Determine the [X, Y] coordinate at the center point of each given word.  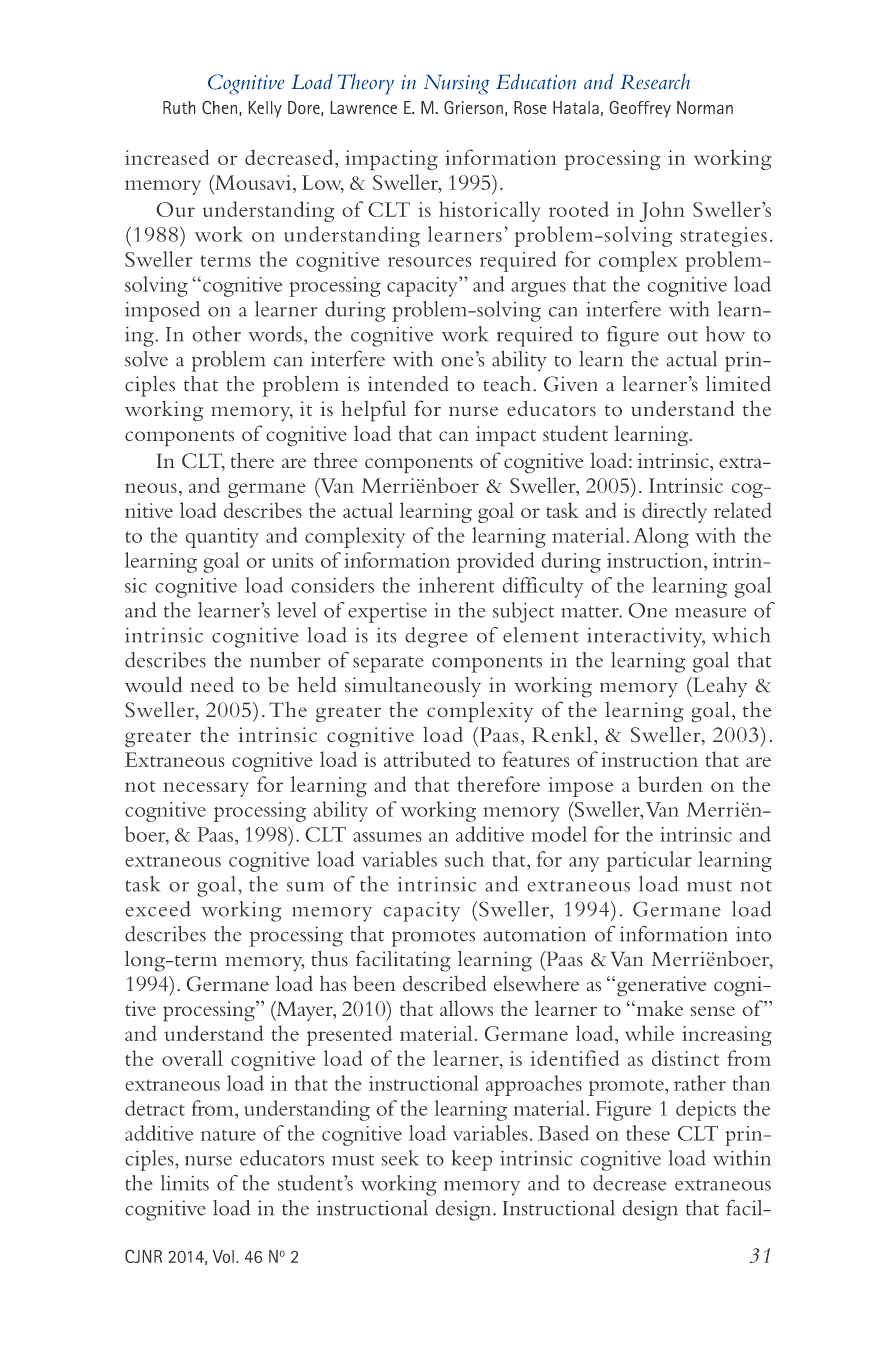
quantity [222, 538]
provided [496, 562]
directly [674, 512]
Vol [223, 1256]
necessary [206, 789]
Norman [705, 107]
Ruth [179, 107]
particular [649, 861]
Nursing [456, 85]
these [648, 1133]
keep [472, 1160]
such [465, 859]
